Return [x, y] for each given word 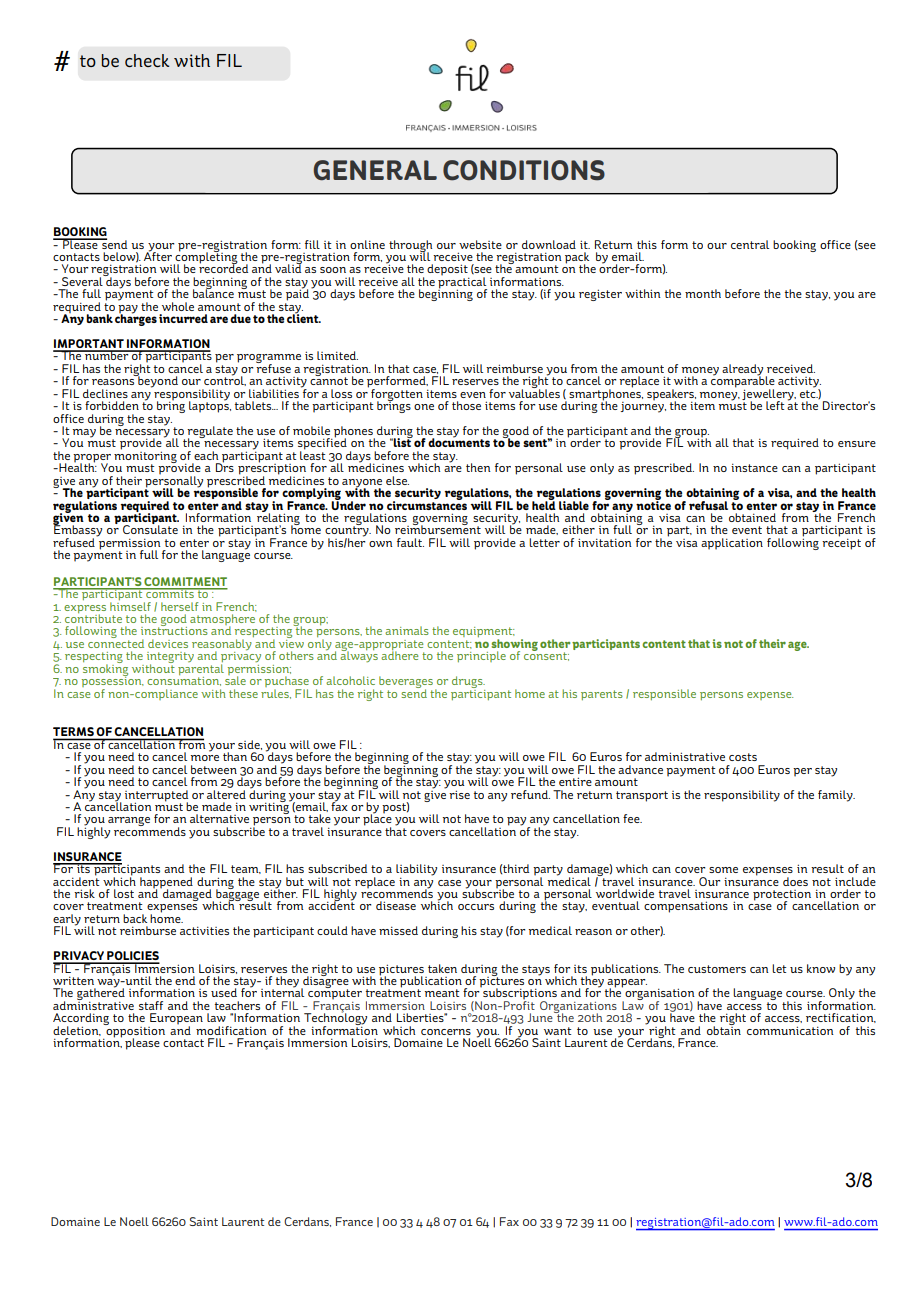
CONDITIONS [524, 170]
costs [743, 757]
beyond [157, 381]
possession [113, 682]
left [775, 405]
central [750, 244]
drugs [468, 683]
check [147, 60]
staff [151, 1005]
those [466, 405]
